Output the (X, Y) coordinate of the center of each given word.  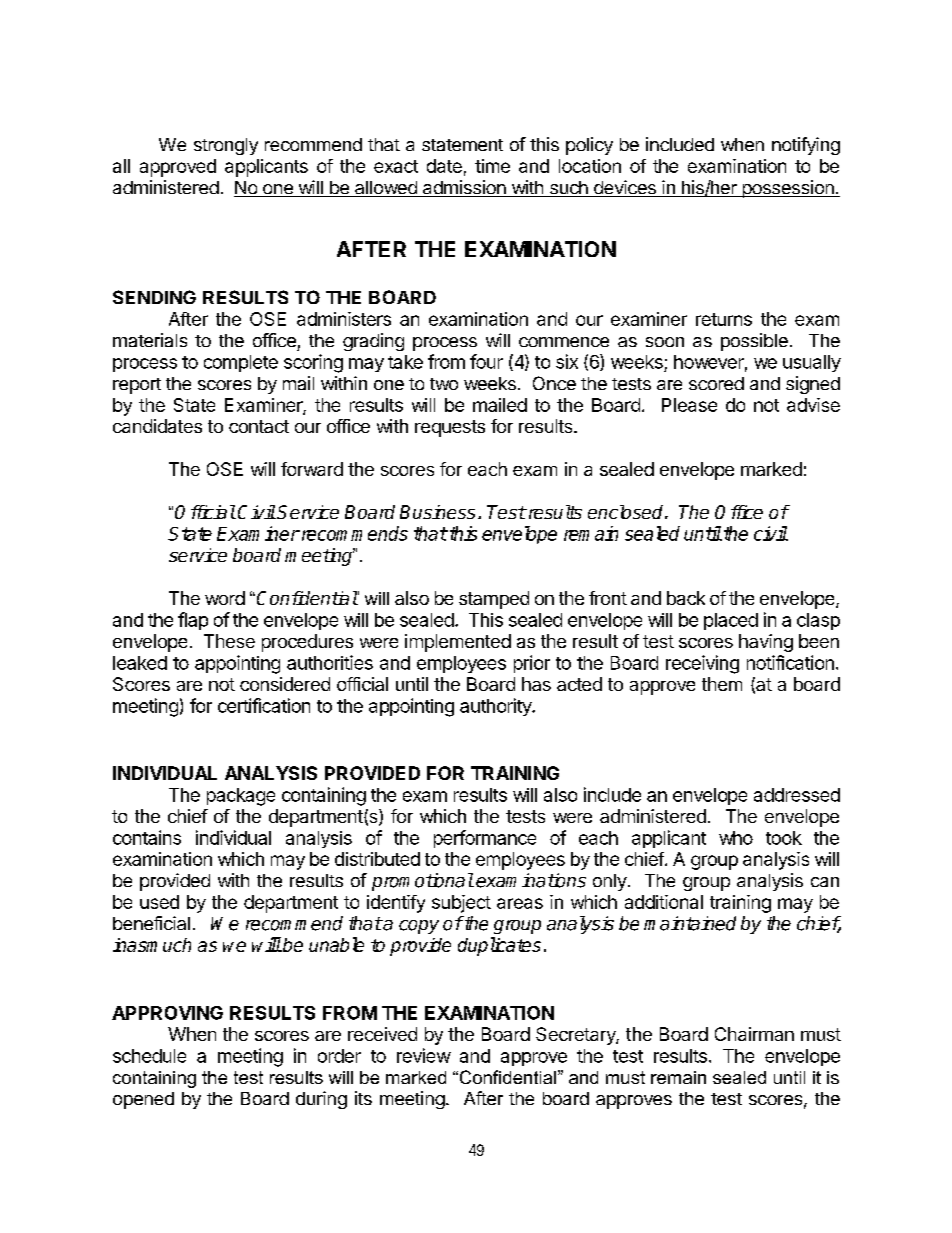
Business (437, 512)
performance (485, 839)
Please (689, 405)
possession (788, 189)
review (424, 1055)
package (241, 797)
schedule (149, 1056)
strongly (226, 146)
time (492, 166)
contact (259, 426)
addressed (797, 795)
